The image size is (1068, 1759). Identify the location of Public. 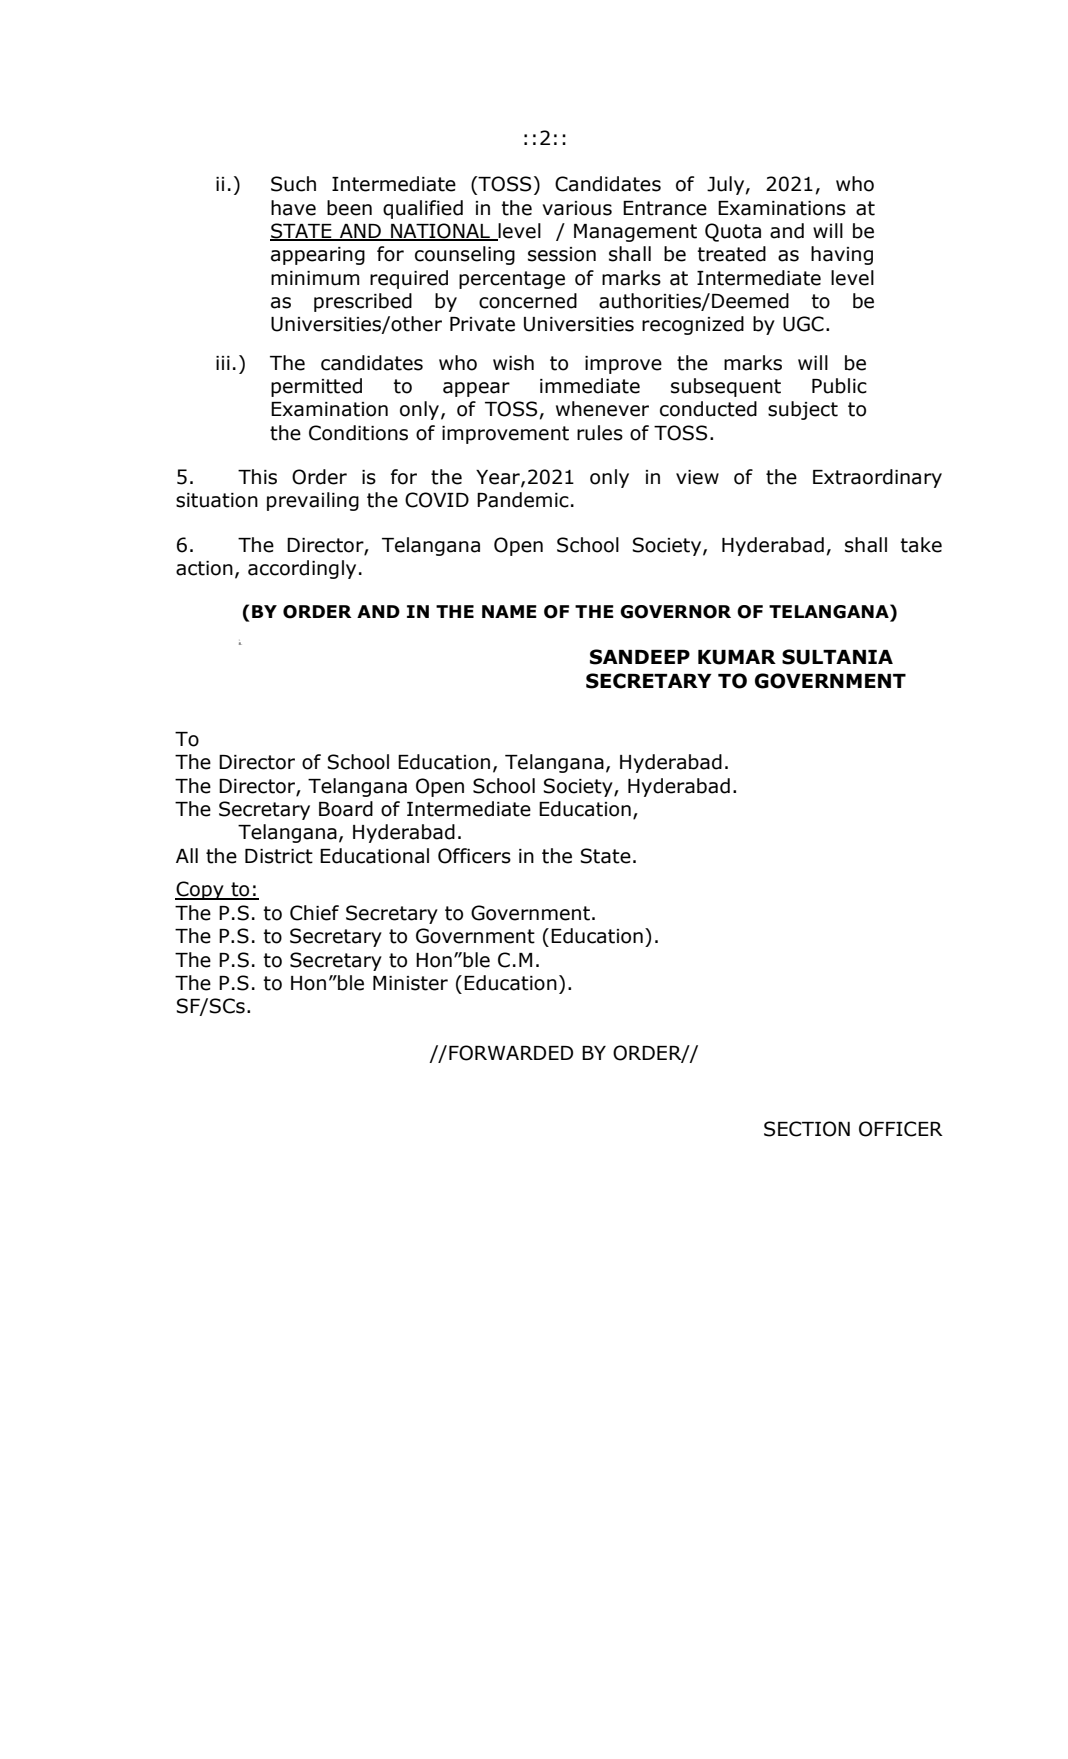
(839, 386).
